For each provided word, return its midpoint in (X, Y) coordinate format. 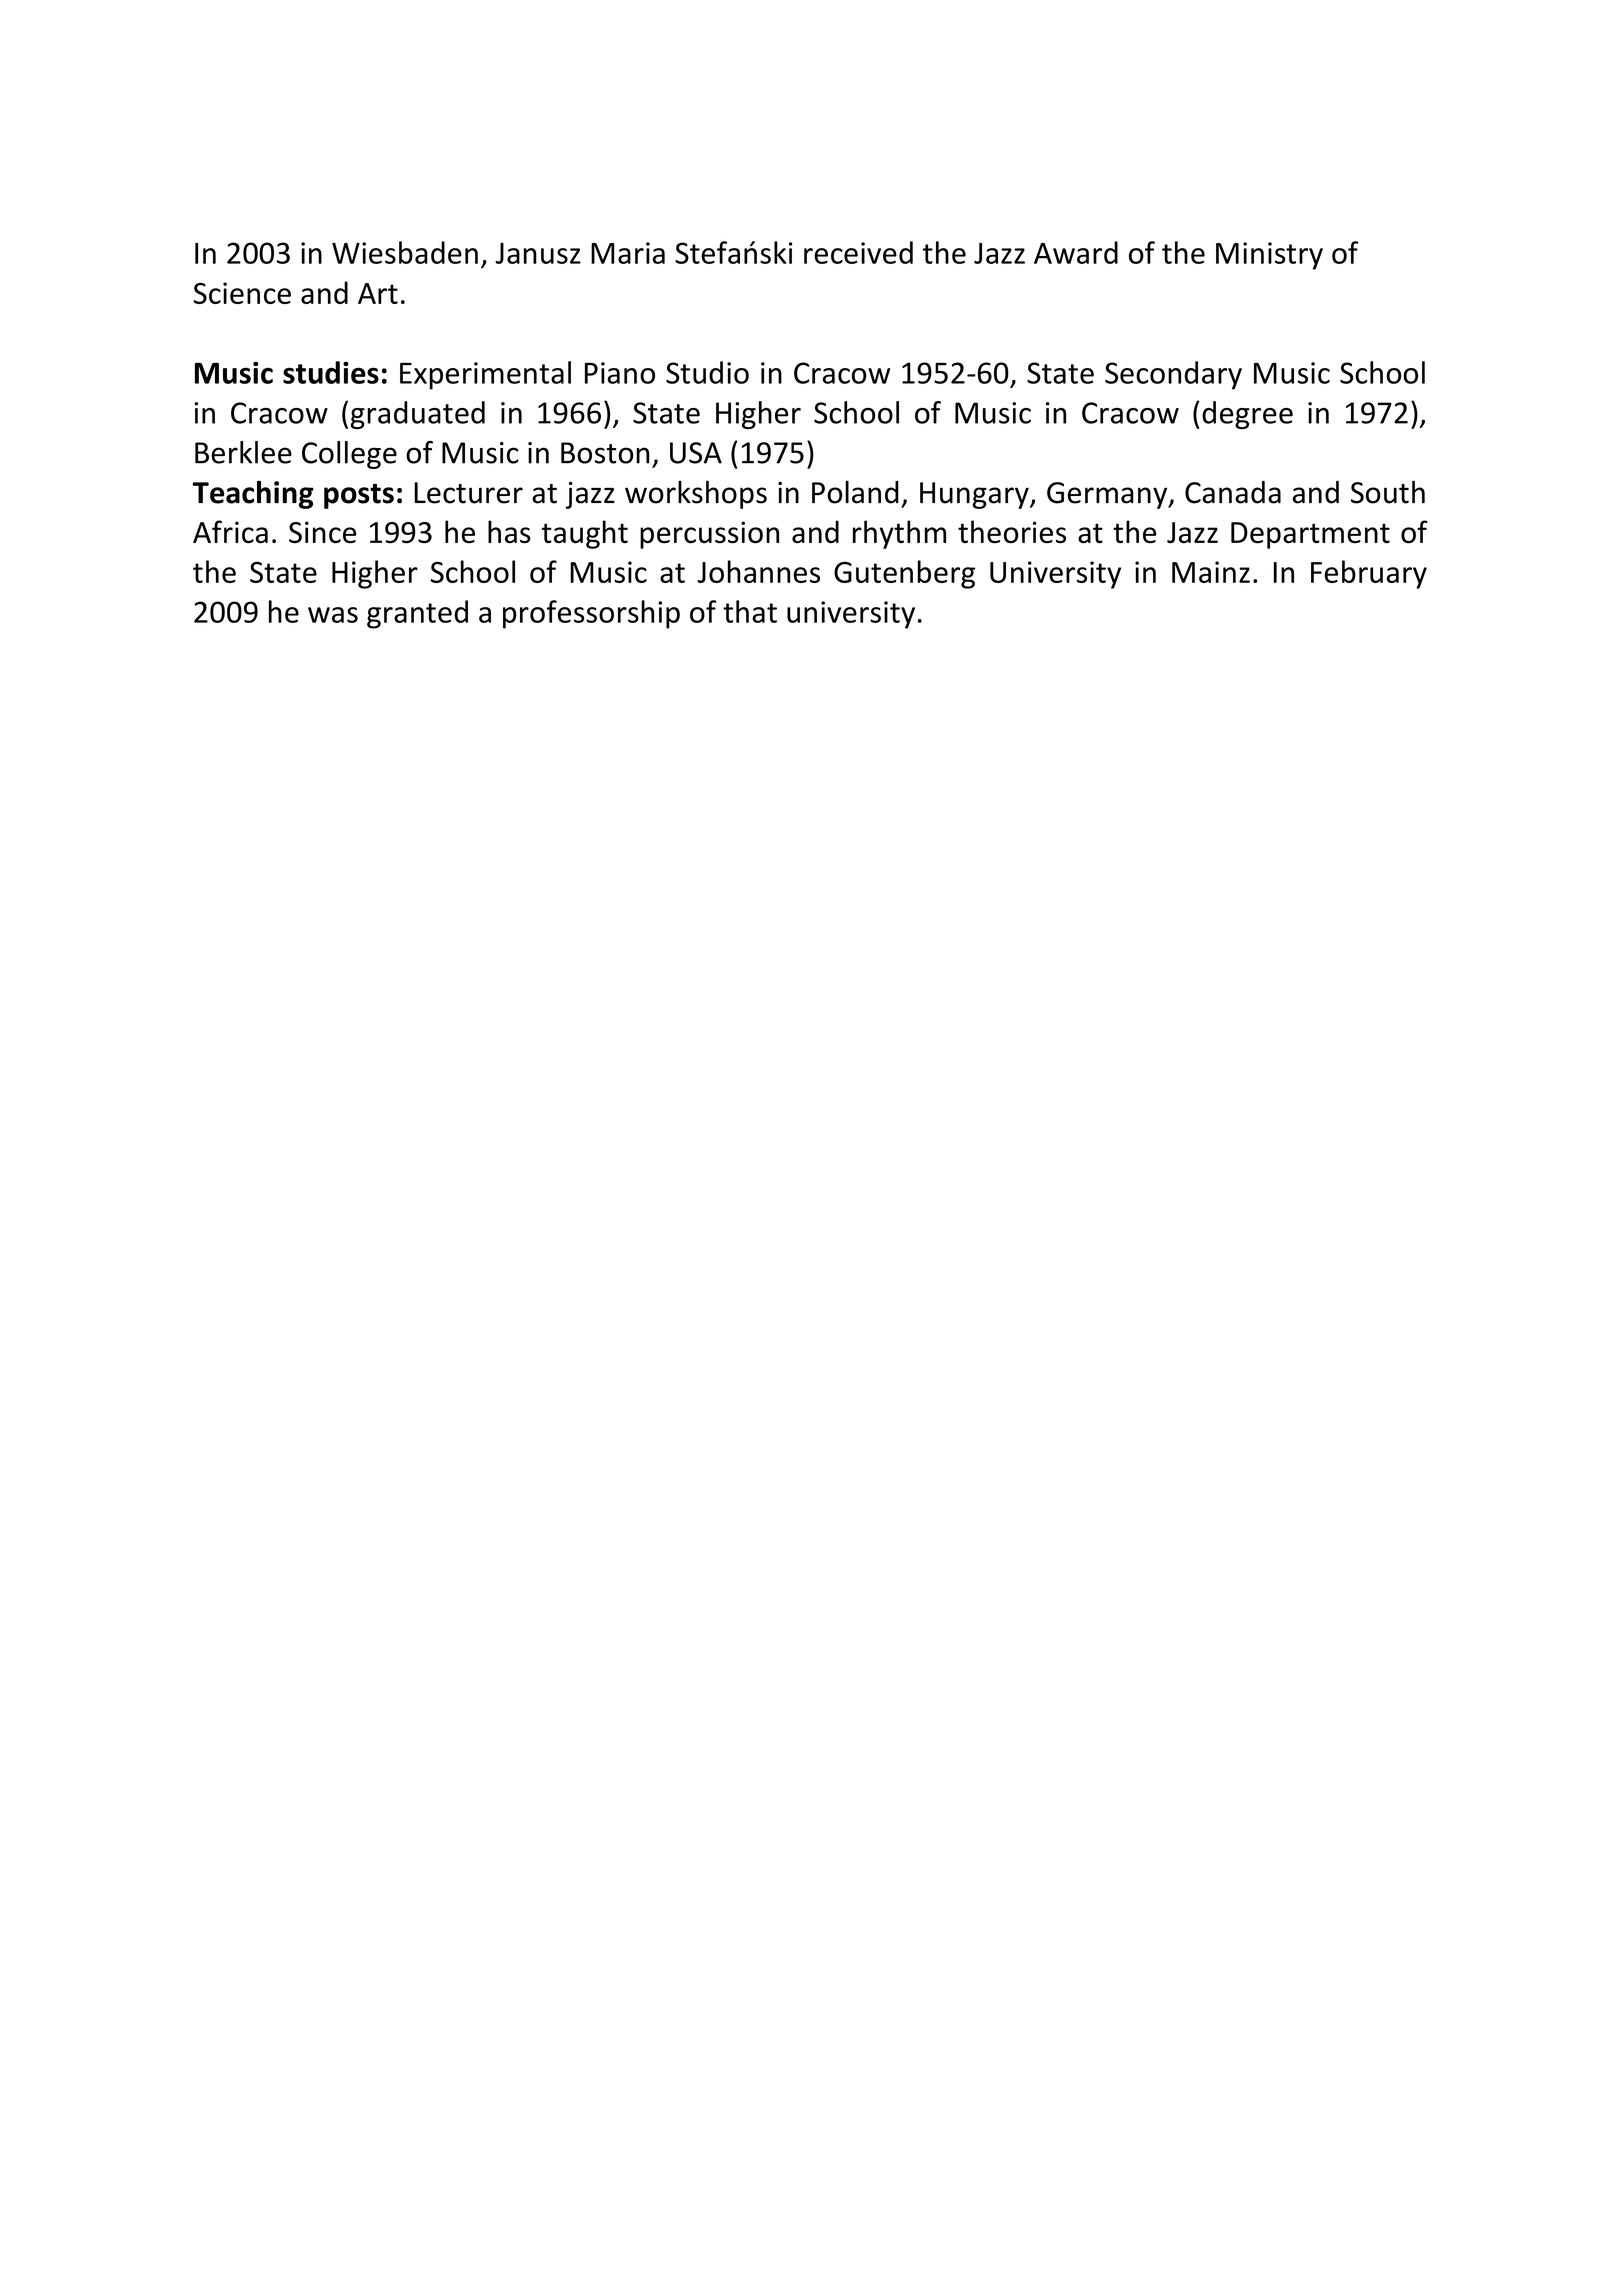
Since (323, 532)
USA (696, 453)
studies (331, 372)
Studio (707, 372)
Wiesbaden (405, 252)
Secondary (1173, 375)
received (858, 252)
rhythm (899, 534)
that (750, 611)
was (333, 615)
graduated (418, 415)
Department (1310, 535)
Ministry (1269, 256)
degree (1247, 415)
